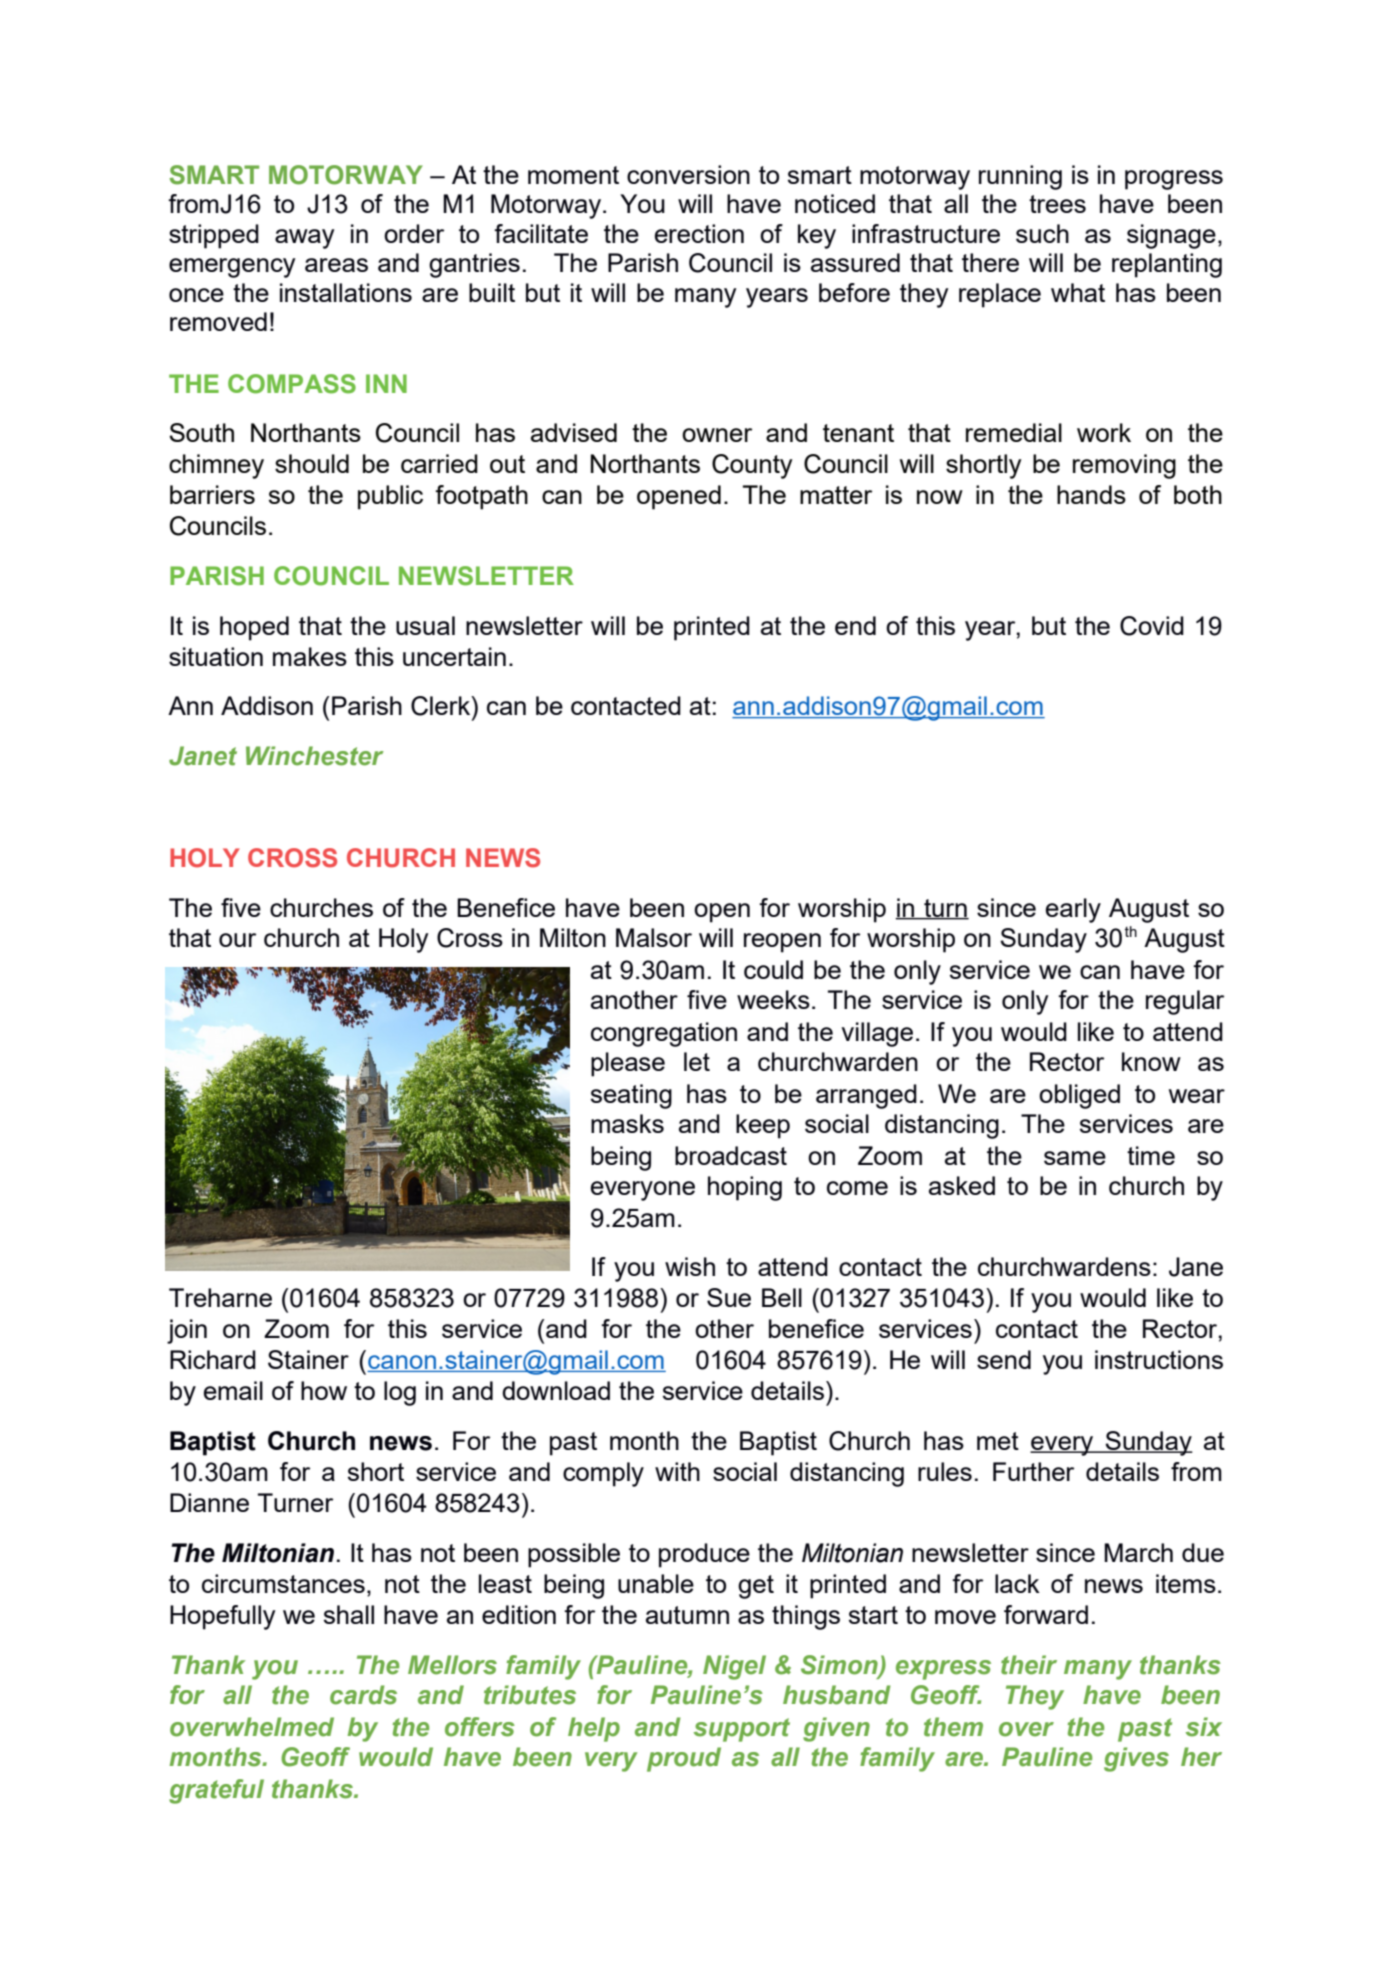 The image size is (1393, 1970). What do you see at coordinates (237, 940) in the image?
I see `our` at bounding box center [237, 940].
